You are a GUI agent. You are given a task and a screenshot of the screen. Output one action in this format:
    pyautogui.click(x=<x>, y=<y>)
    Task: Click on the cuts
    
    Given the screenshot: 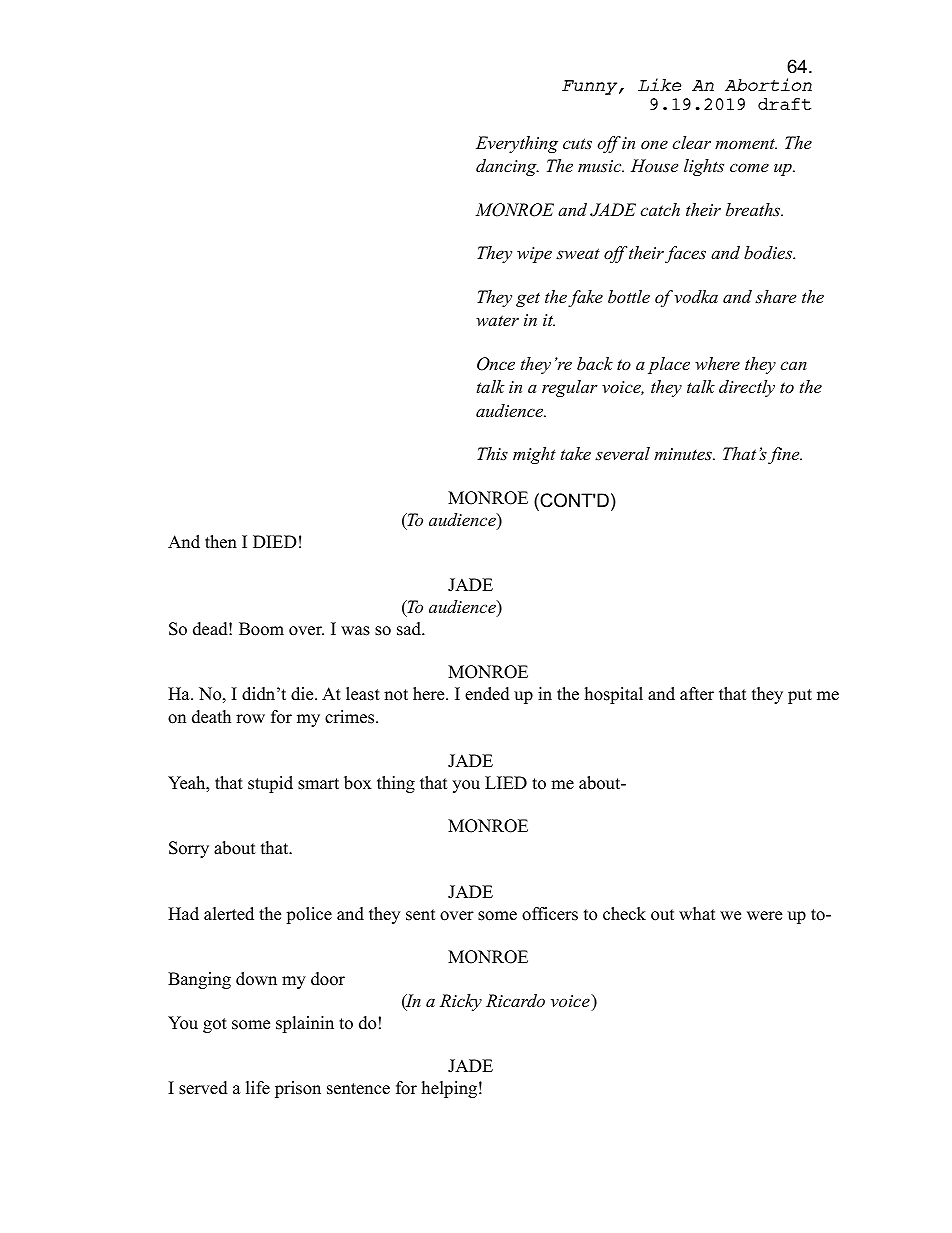 What is the action you would take?
    pyautogui.click(x=577, y=143)
